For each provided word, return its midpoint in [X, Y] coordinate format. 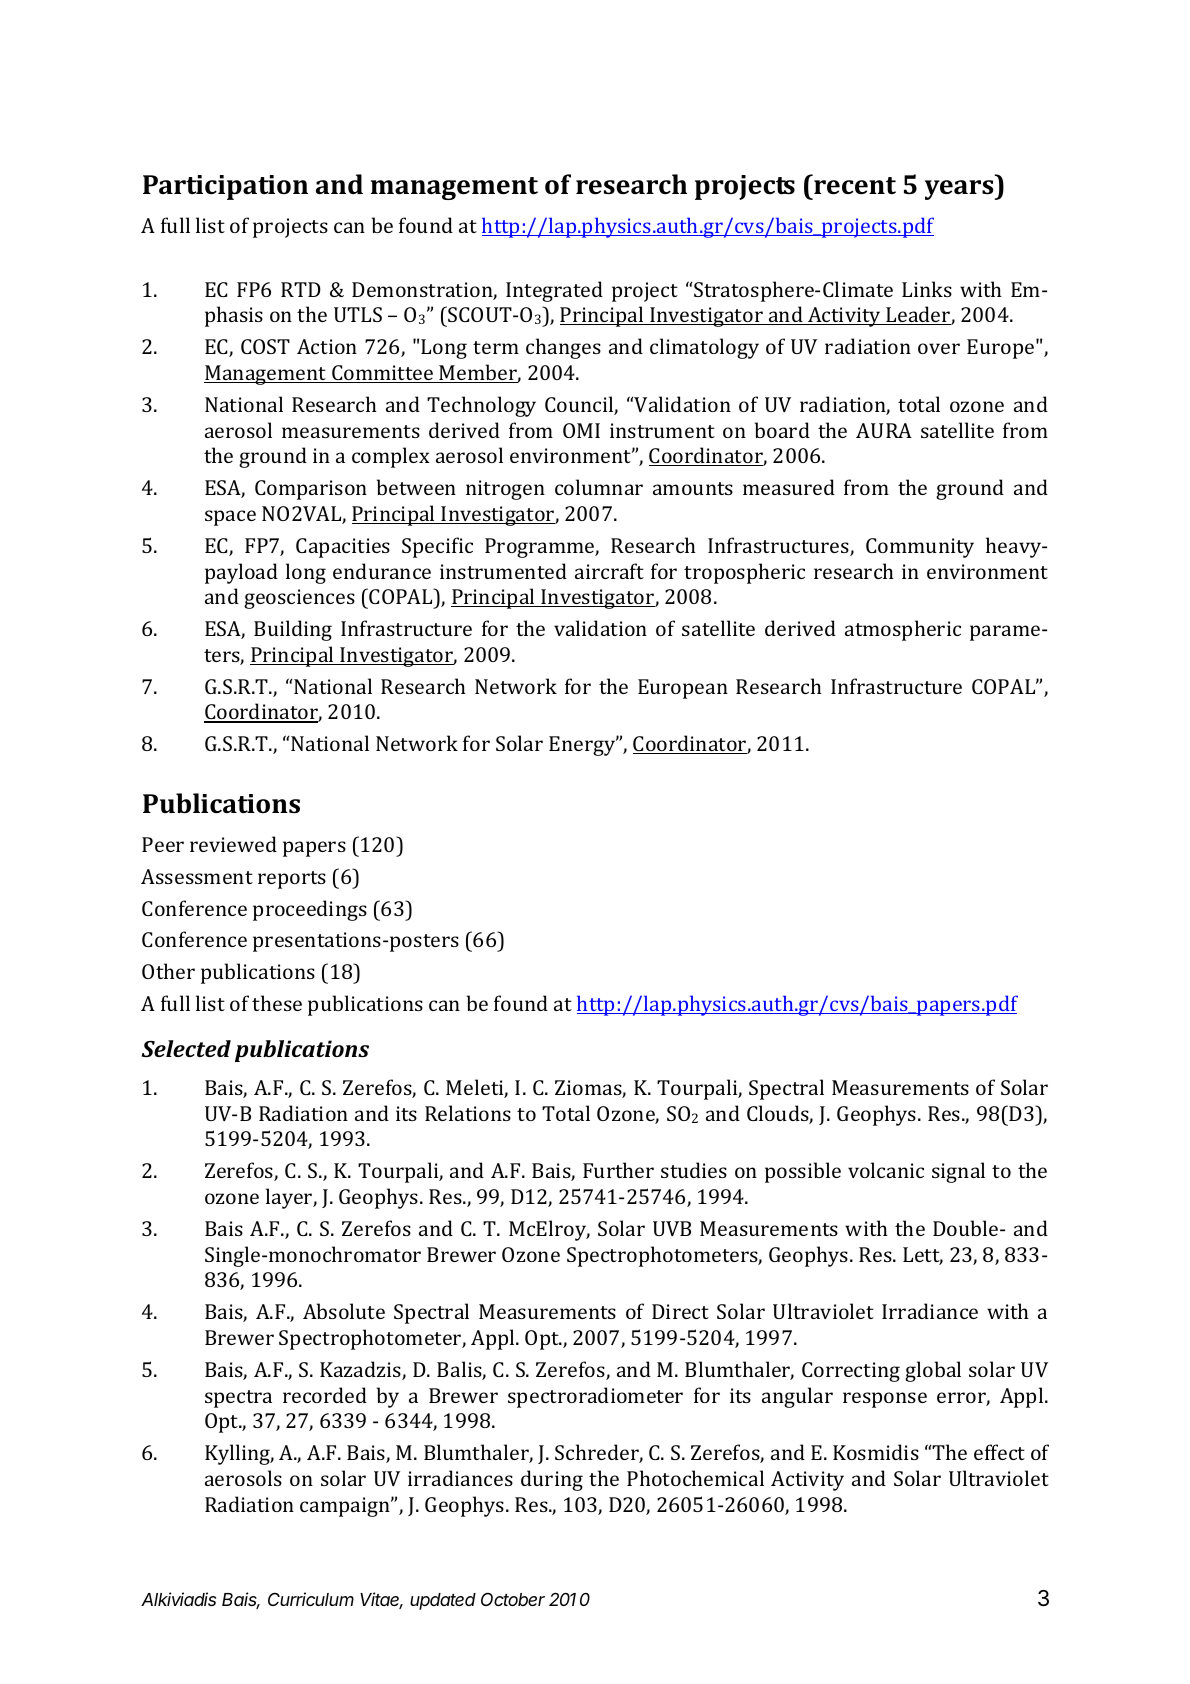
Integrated [554, 291]
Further [618, 1170]
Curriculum [311, 1599]
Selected [186, 1048]
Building [293, 630]
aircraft [609, 571]
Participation [225, 187]
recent [854, 185]
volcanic [886, 1170]
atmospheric [903, 630]
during [552, 1480]
